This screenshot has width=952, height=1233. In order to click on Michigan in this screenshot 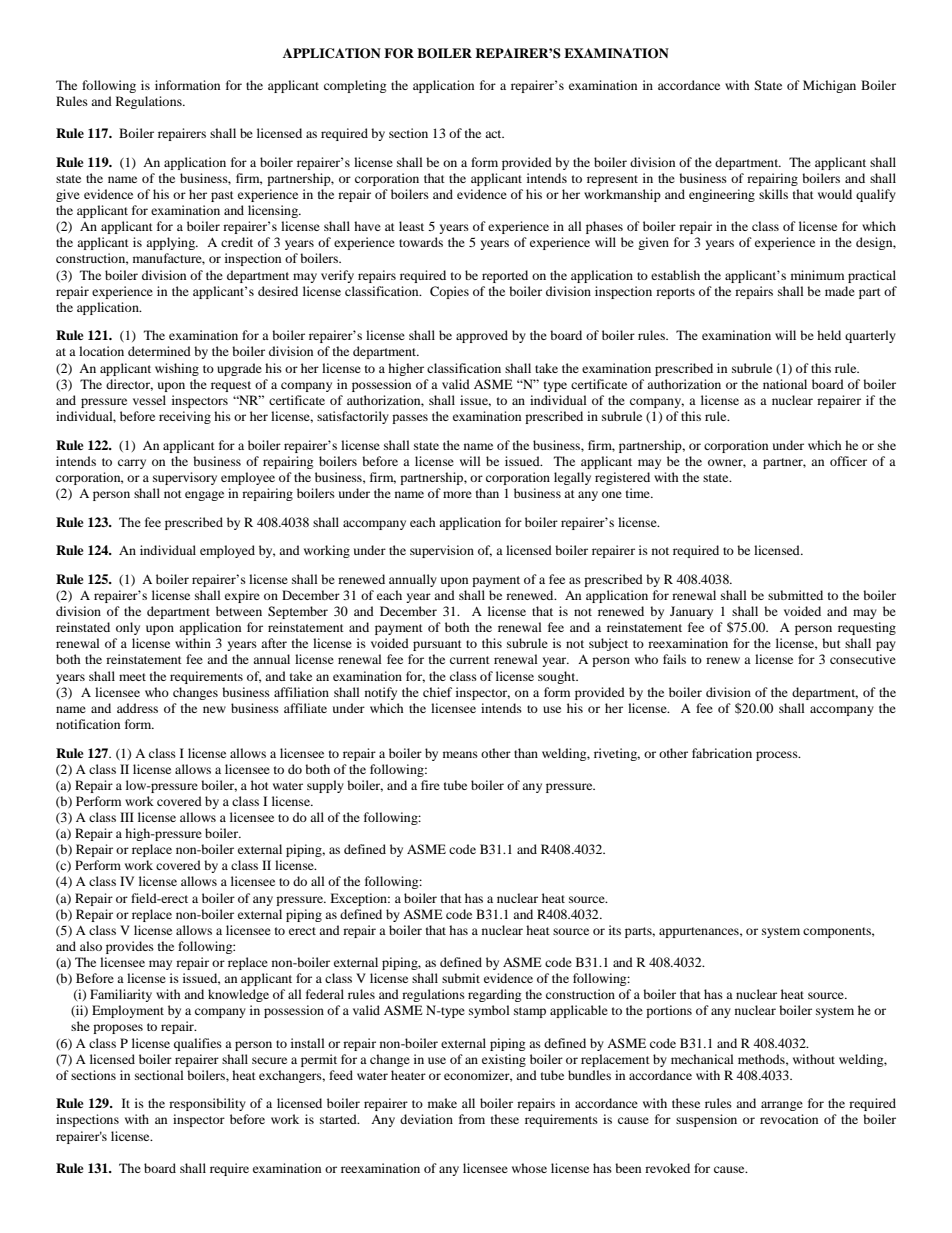, I will do `click(829, 86)`.
